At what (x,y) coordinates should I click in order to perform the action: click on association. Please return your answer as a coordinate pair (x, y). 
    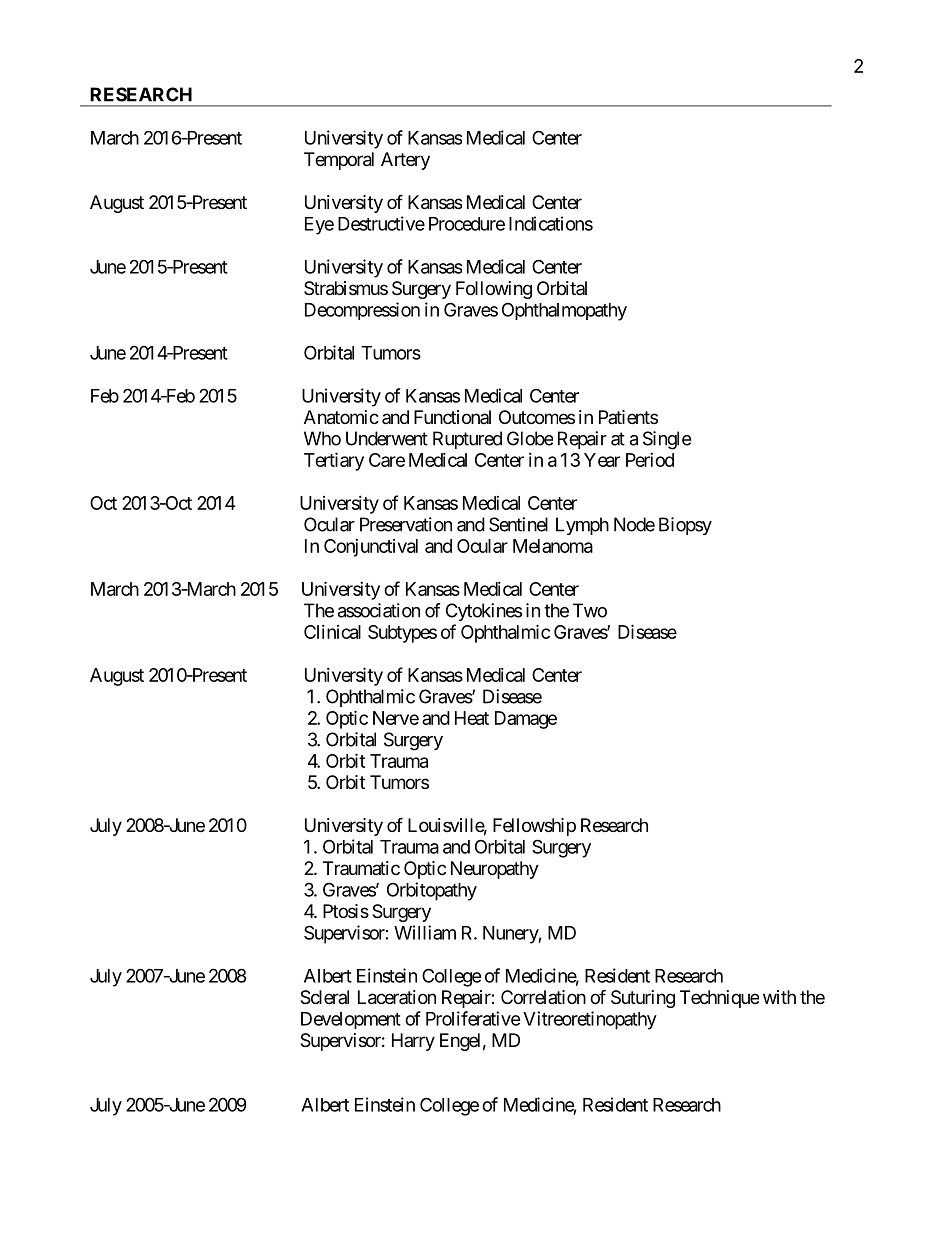
    Looking at the image, I should click on (379, 610).
